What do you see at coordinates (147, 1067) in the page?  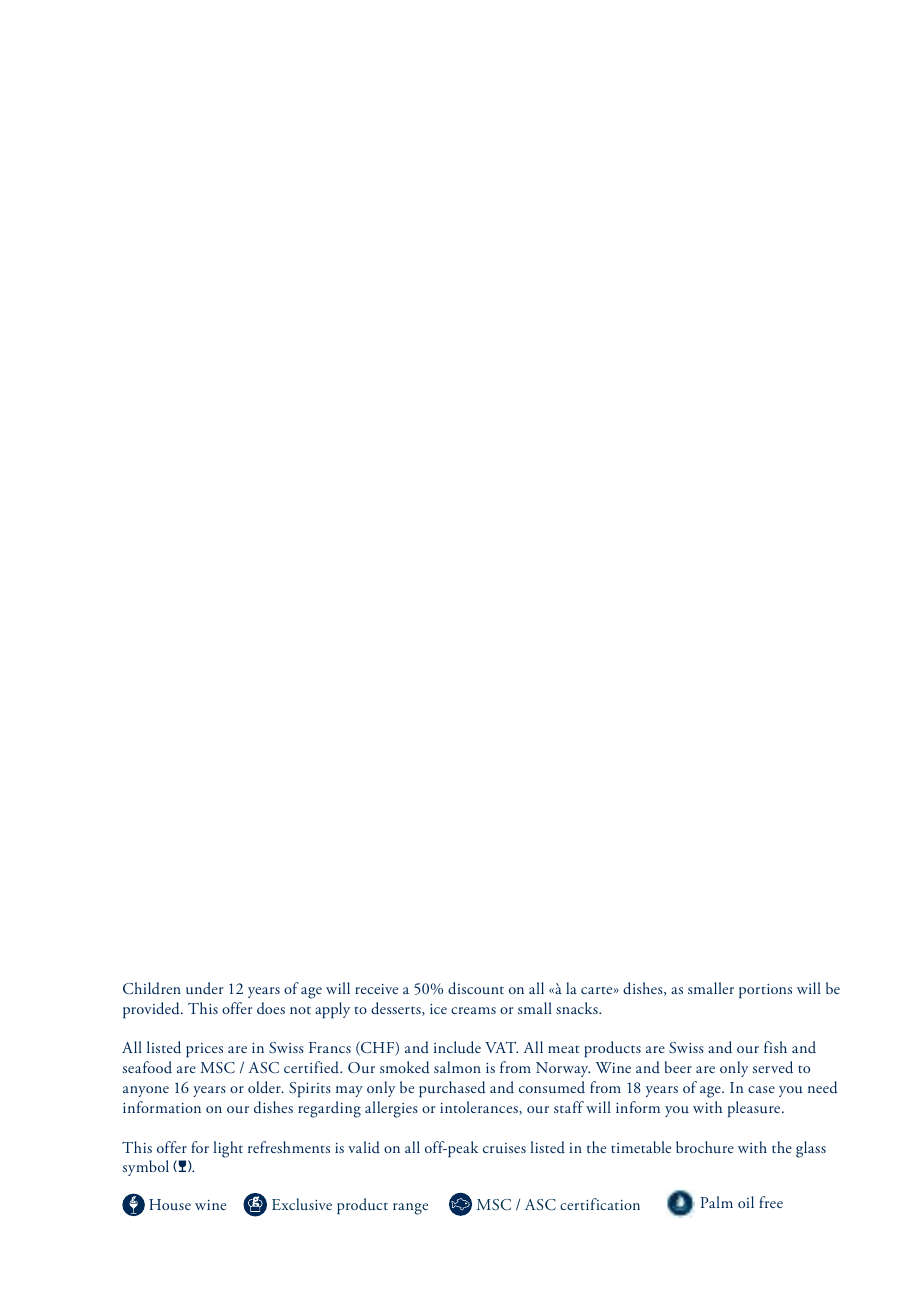 I see `seafood` at bounding box center [147, 1067].
